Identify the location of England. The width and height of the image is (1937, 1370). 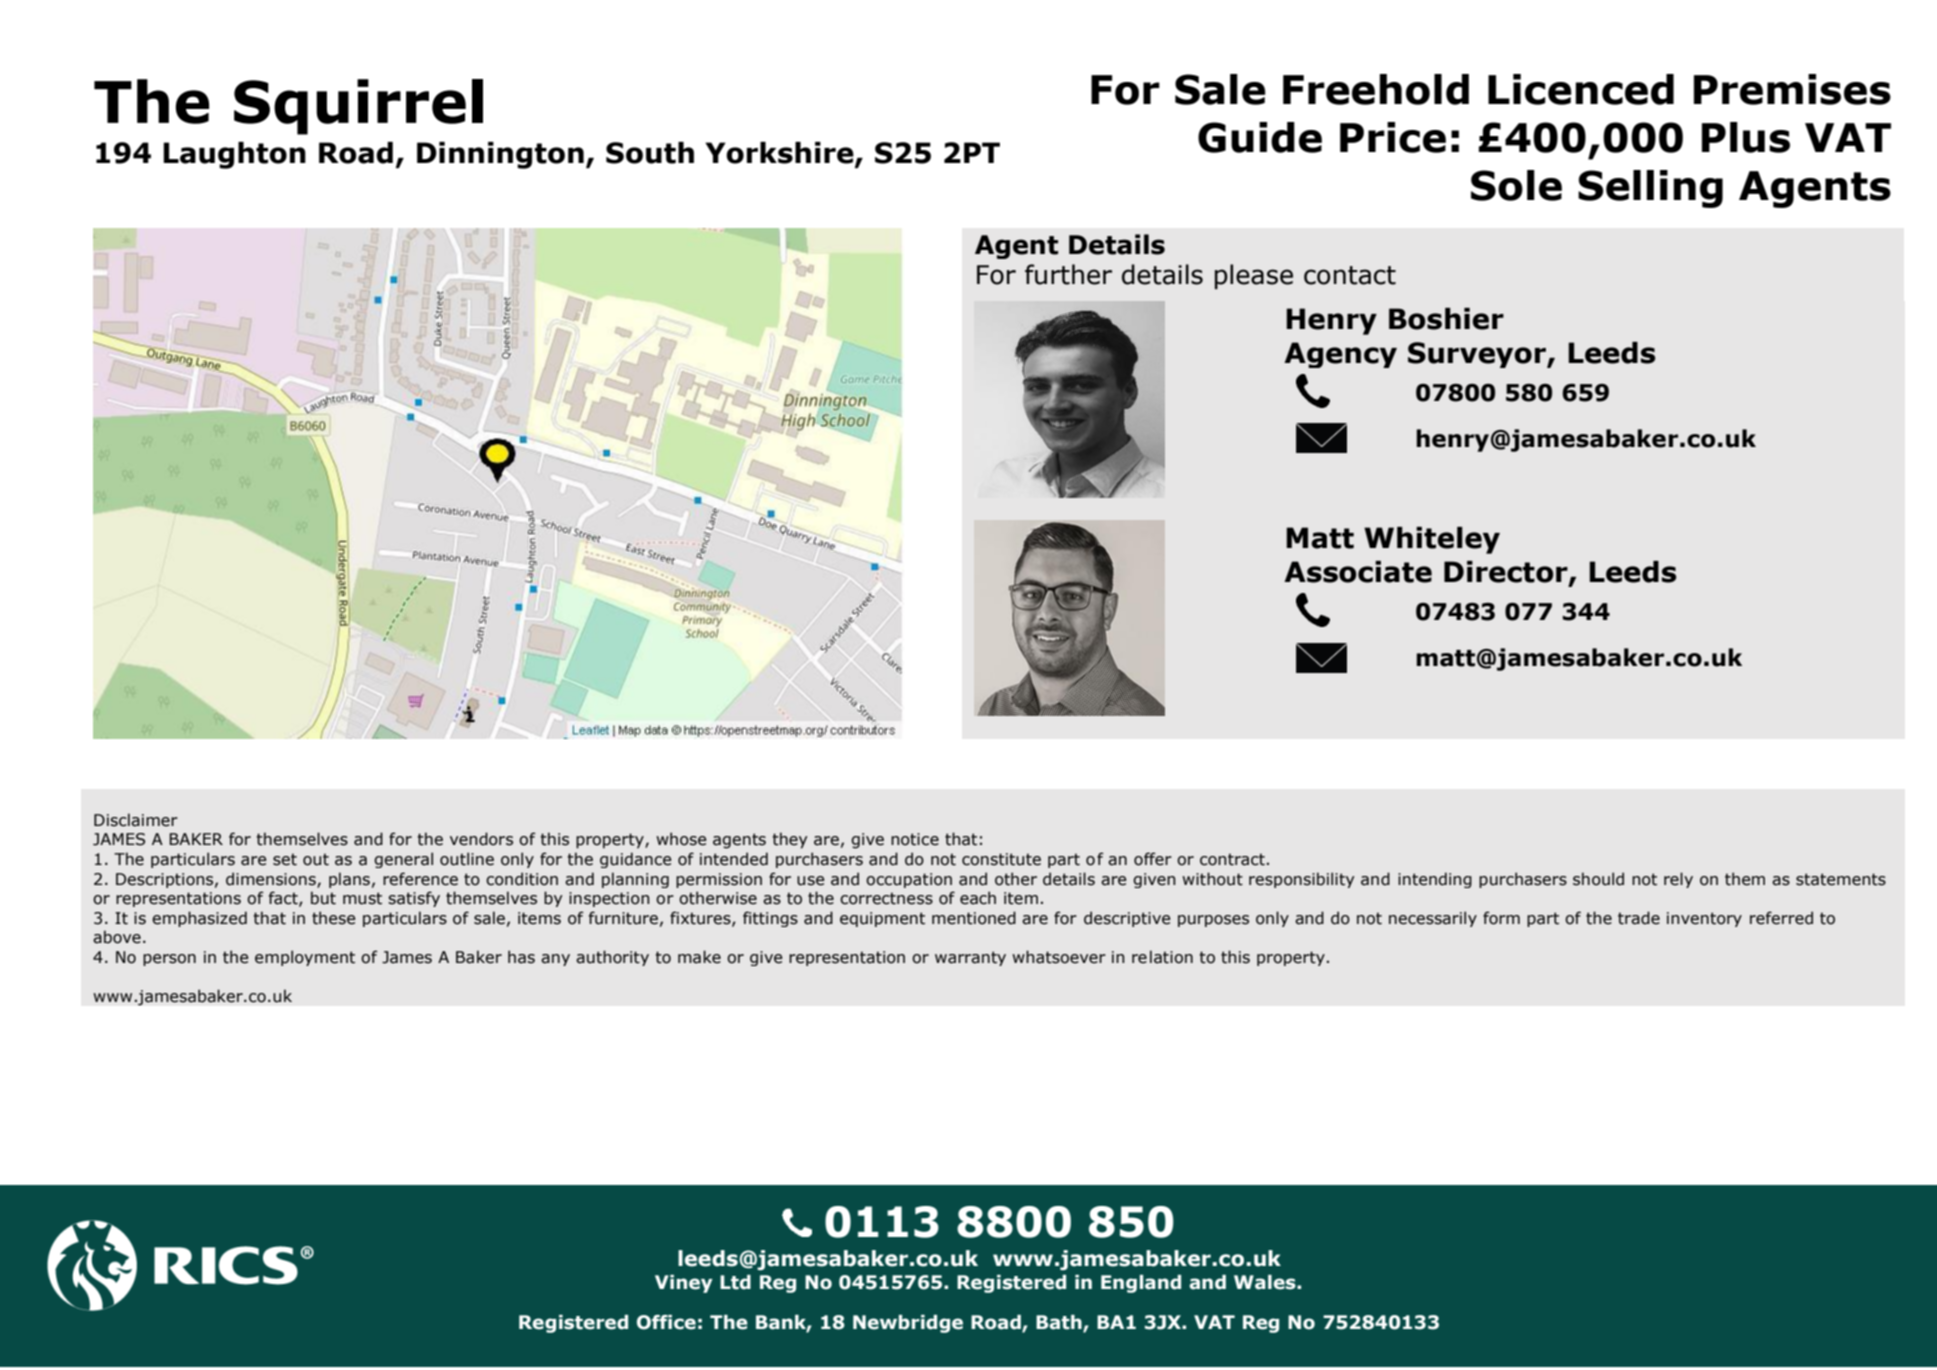
(1141, 1284).
